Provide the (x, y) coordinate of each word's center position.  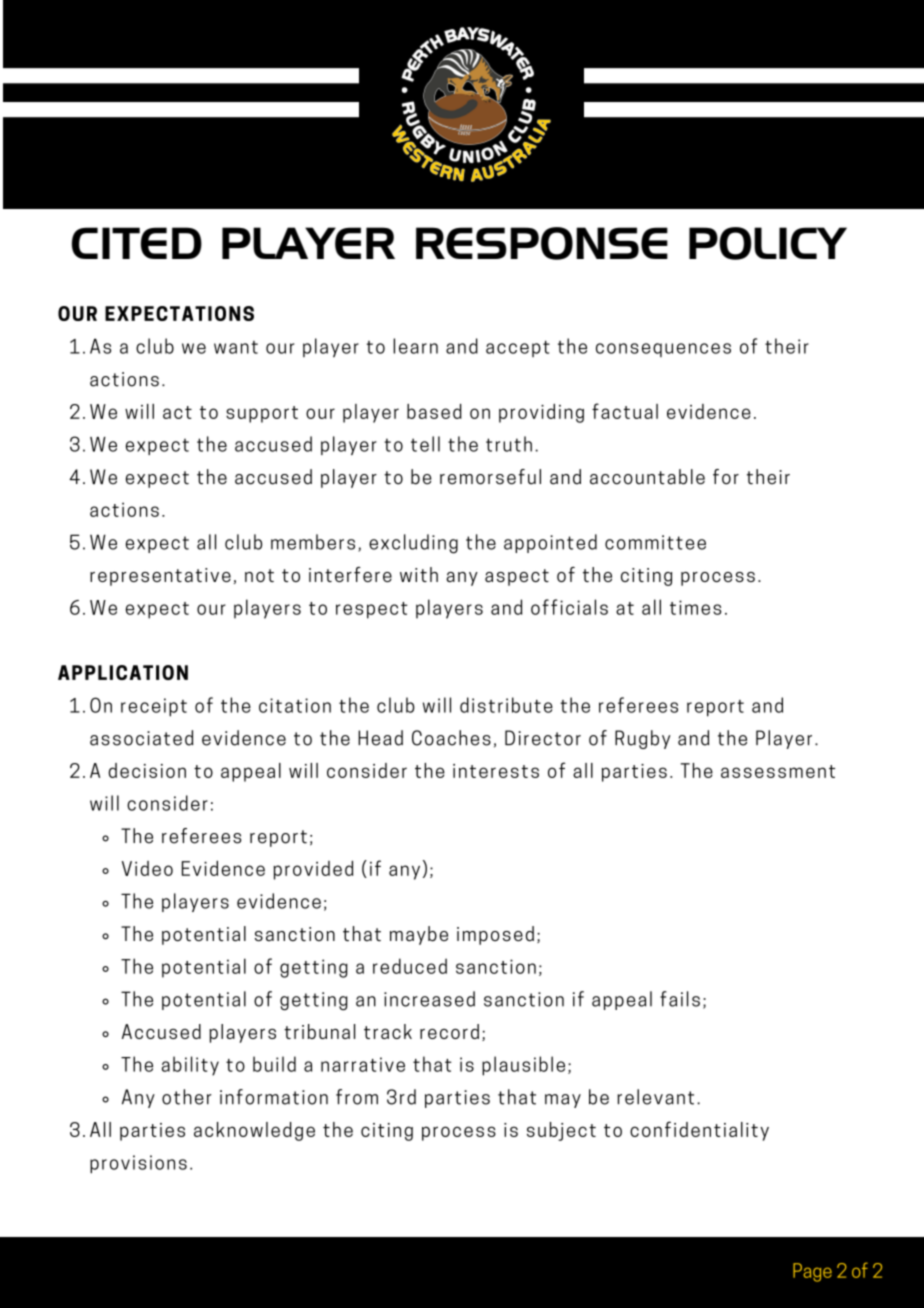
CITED (136, 243)
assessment (778, 771)
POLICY (768, 243)
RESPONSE (542, 243)
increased (429, 999)
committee (655, 542)
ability (190, 1066)
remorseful (490, 477)
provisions (138, 1164)
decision (147, 770)
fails (680, 999)
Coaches (451, 738)
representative (160, 577)
